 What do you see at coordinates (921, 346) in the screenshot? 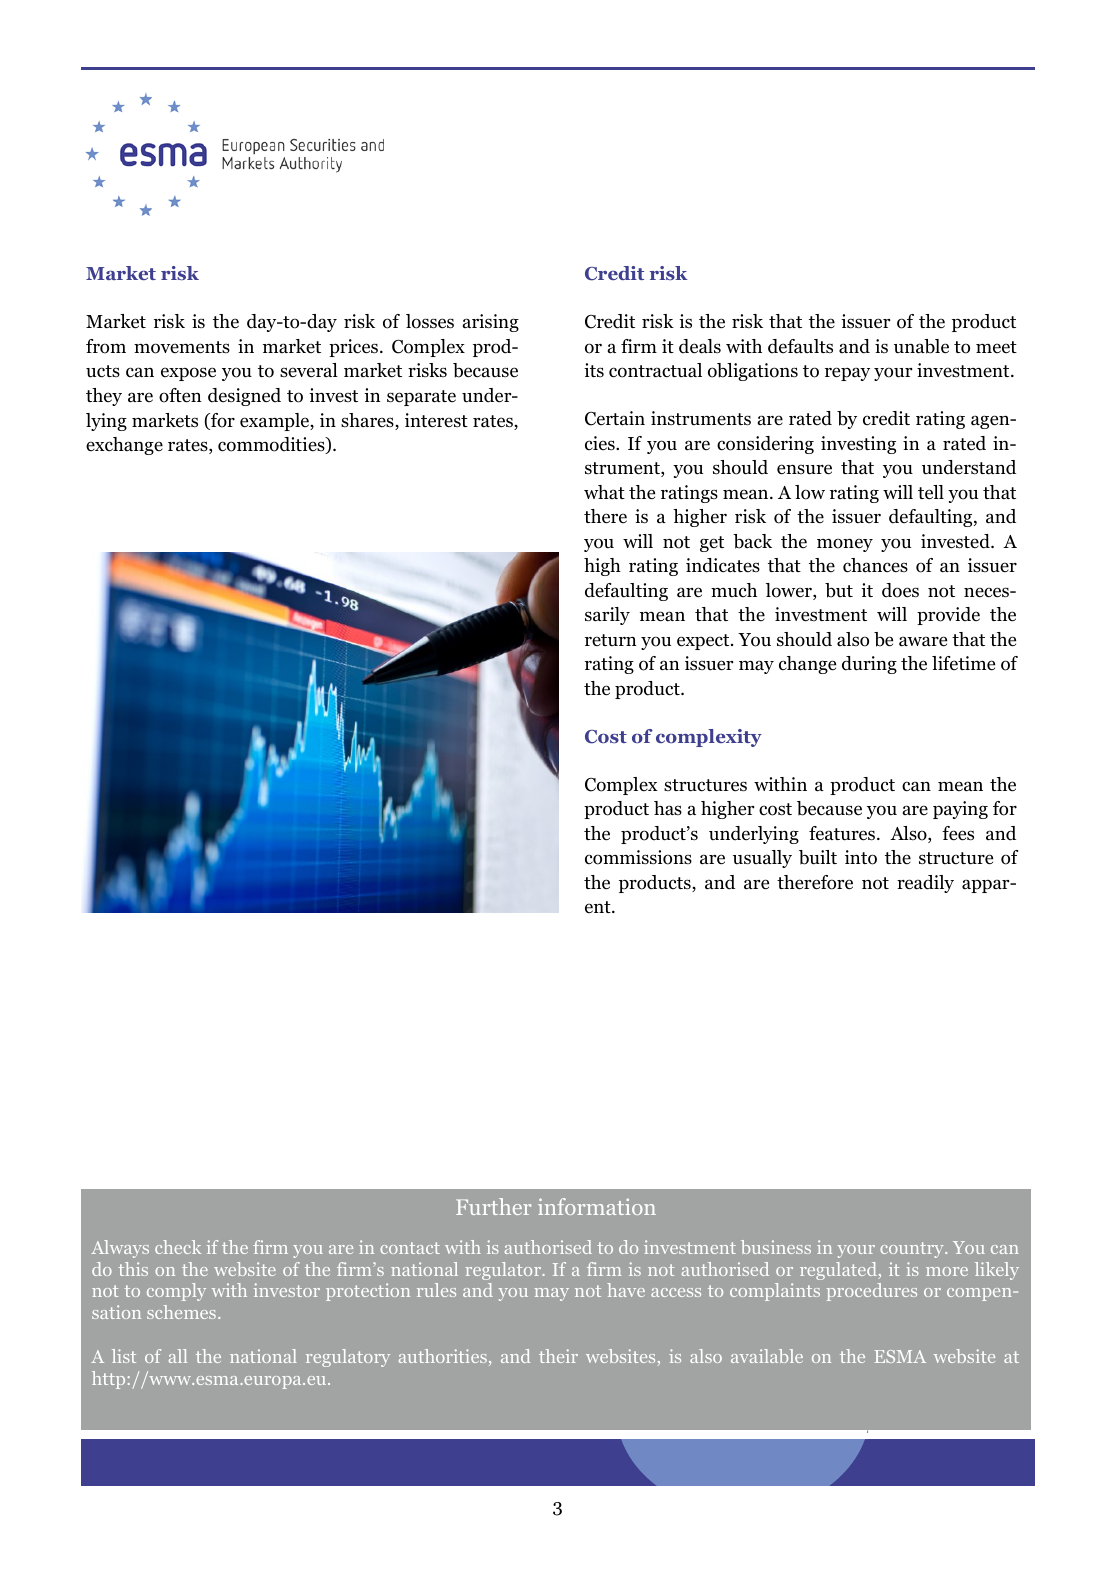
I see `unable` at bounding box center [921, 346].
